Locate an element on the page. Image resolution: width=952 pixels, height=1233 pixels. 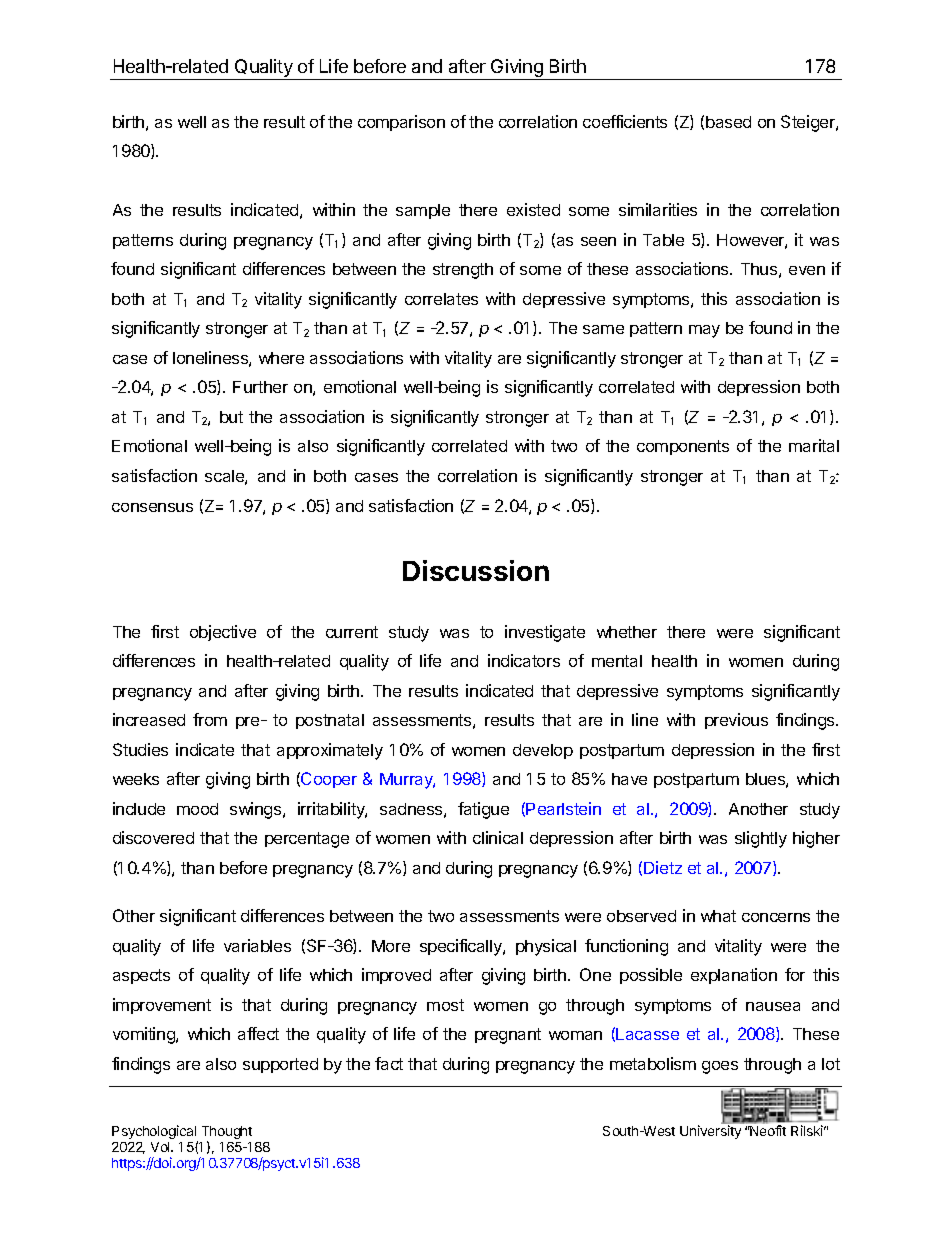
pregnant is located at coordinates (508, 1036).
